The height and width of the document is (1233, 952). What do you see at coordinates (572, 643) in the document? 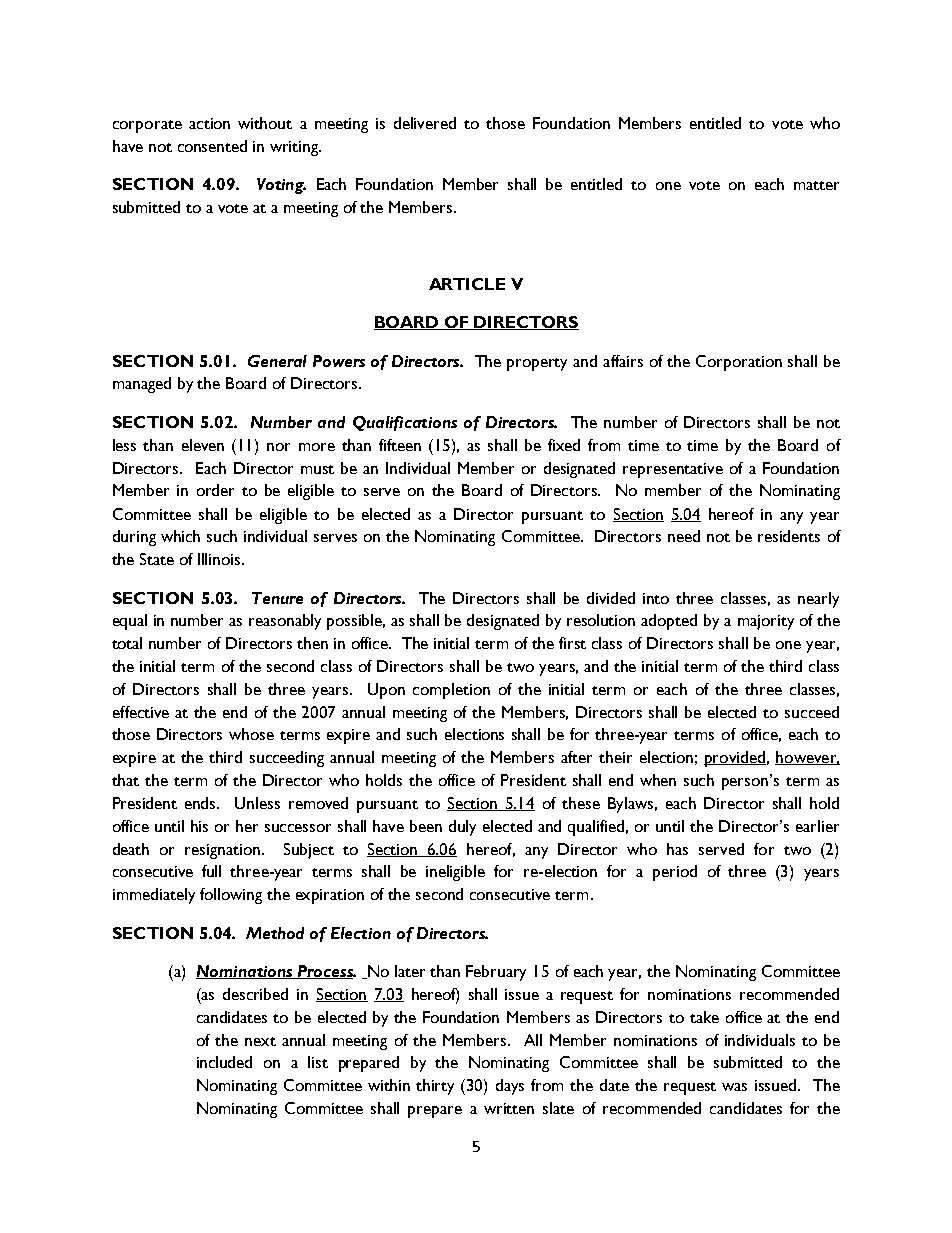
I see `first` at bounding box center [572, 643].
